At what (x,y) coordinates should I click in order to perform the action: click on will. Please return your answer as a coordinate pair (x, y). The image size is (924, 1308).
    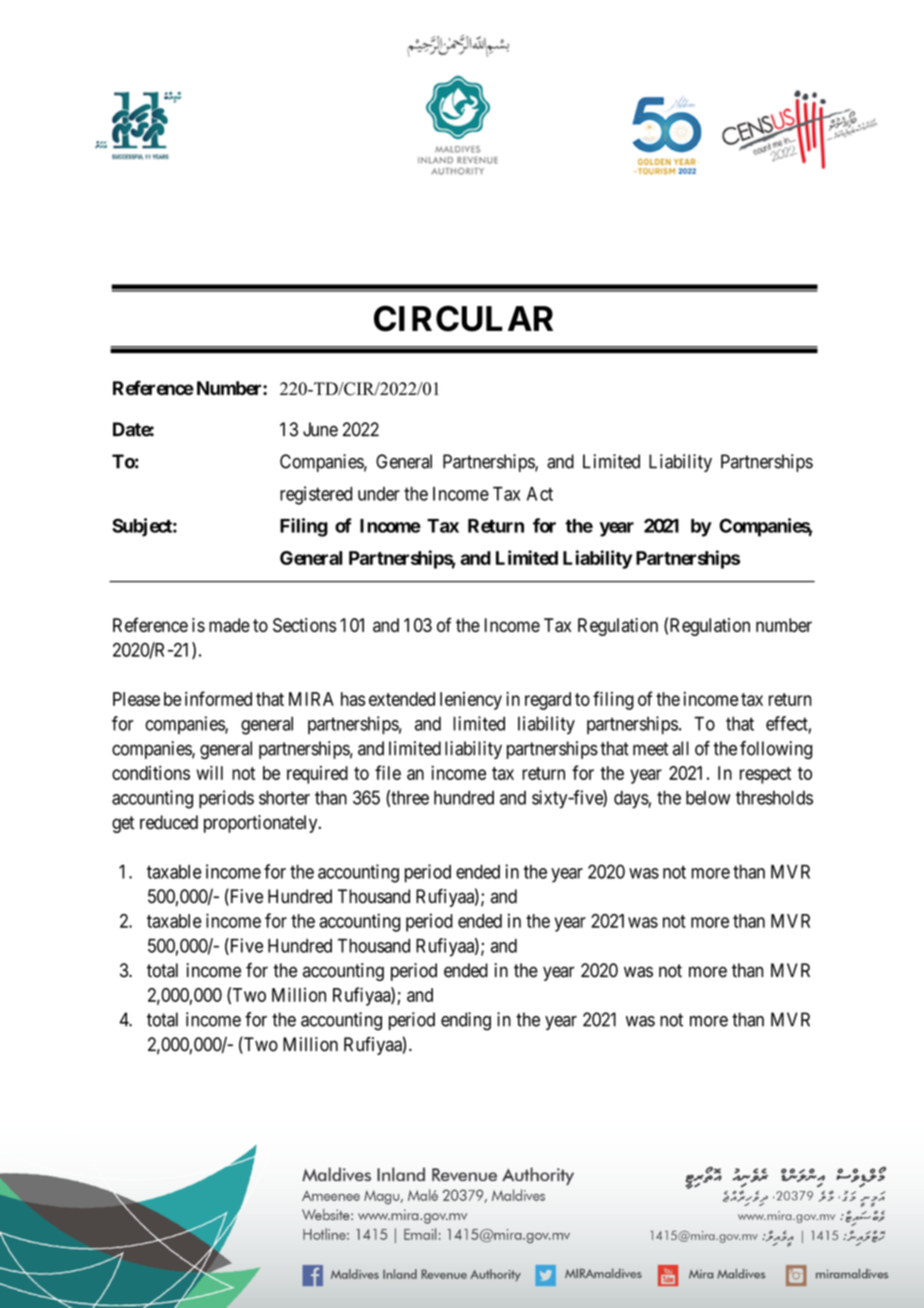
    Looking at the image, I should click on (209, 772).
